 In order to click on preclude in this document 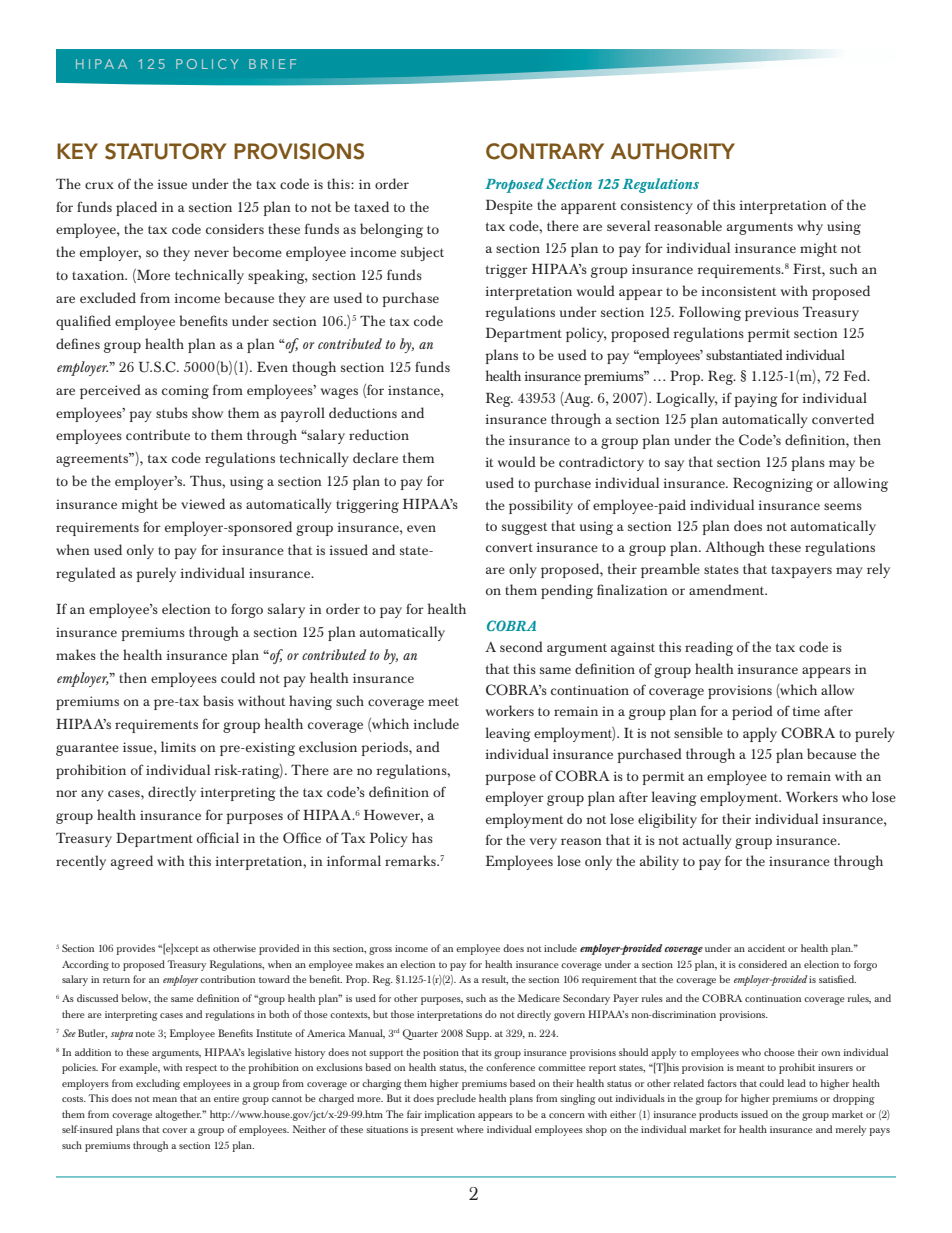, I will do `click(456, 1099)`.
